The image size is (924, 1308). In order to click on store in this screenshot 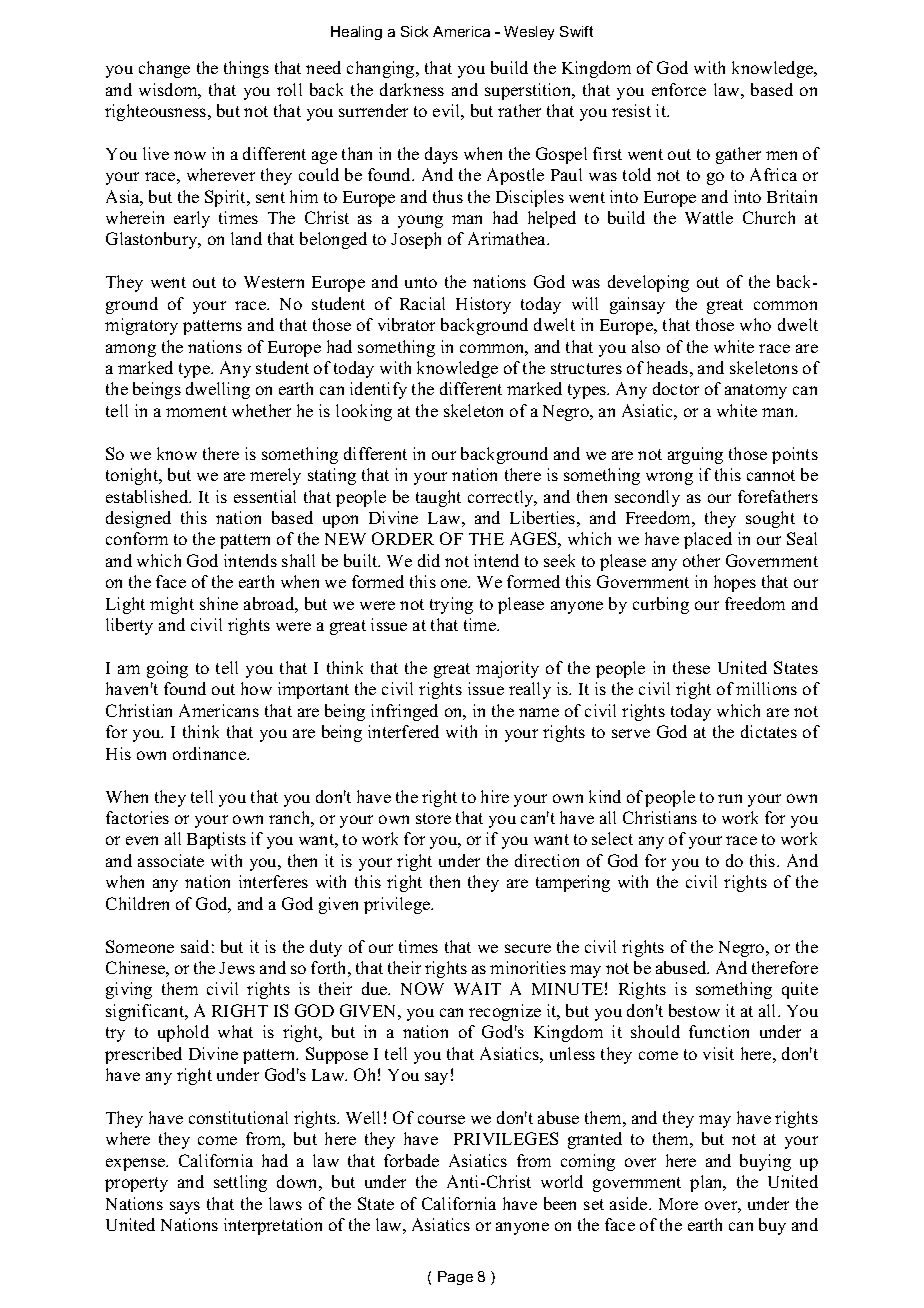, I will do `click(433, 818)`.
